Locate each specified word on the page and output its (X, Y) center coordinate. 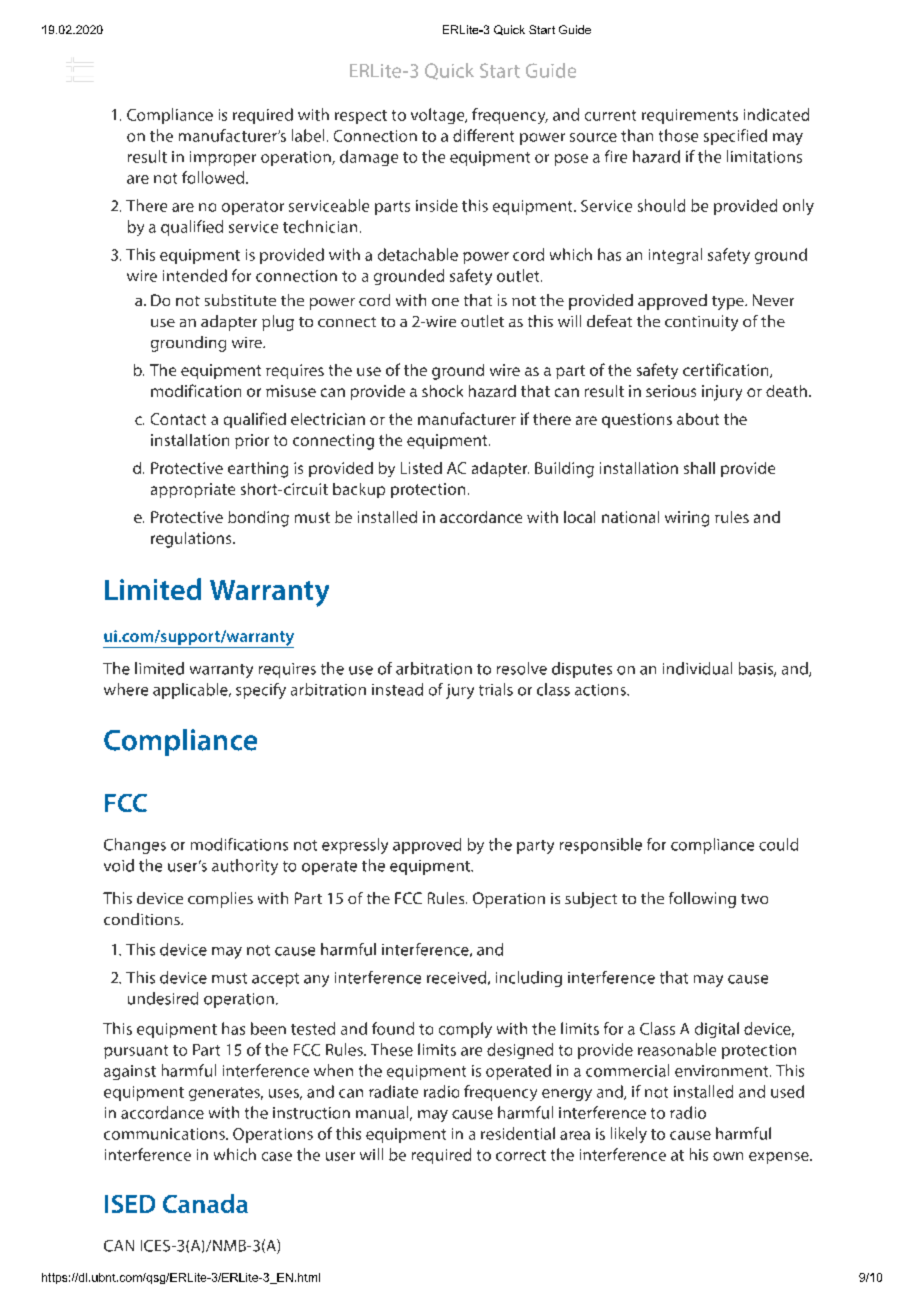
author (237, 865)
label (308, 135)
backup (359, 490)
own (728, 1156)
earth (246, 468)
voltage (439, 116)
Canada (205, 1203)
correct (521, 1155)
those (678, 135)
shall (699, 468)
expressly (355, 846)
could (778, 844)
